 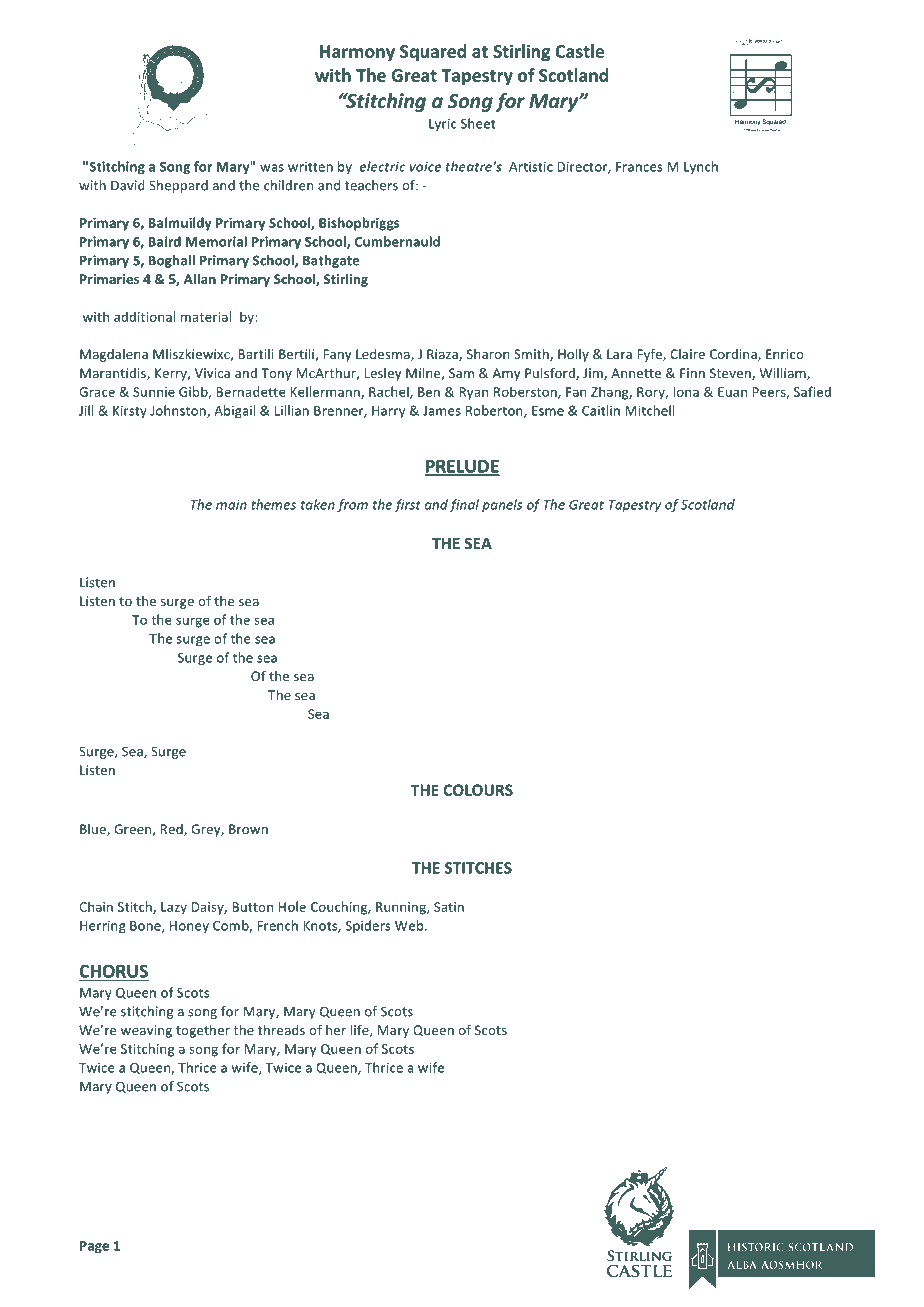 I want to click on Squared, so click(x=433, y=53).
